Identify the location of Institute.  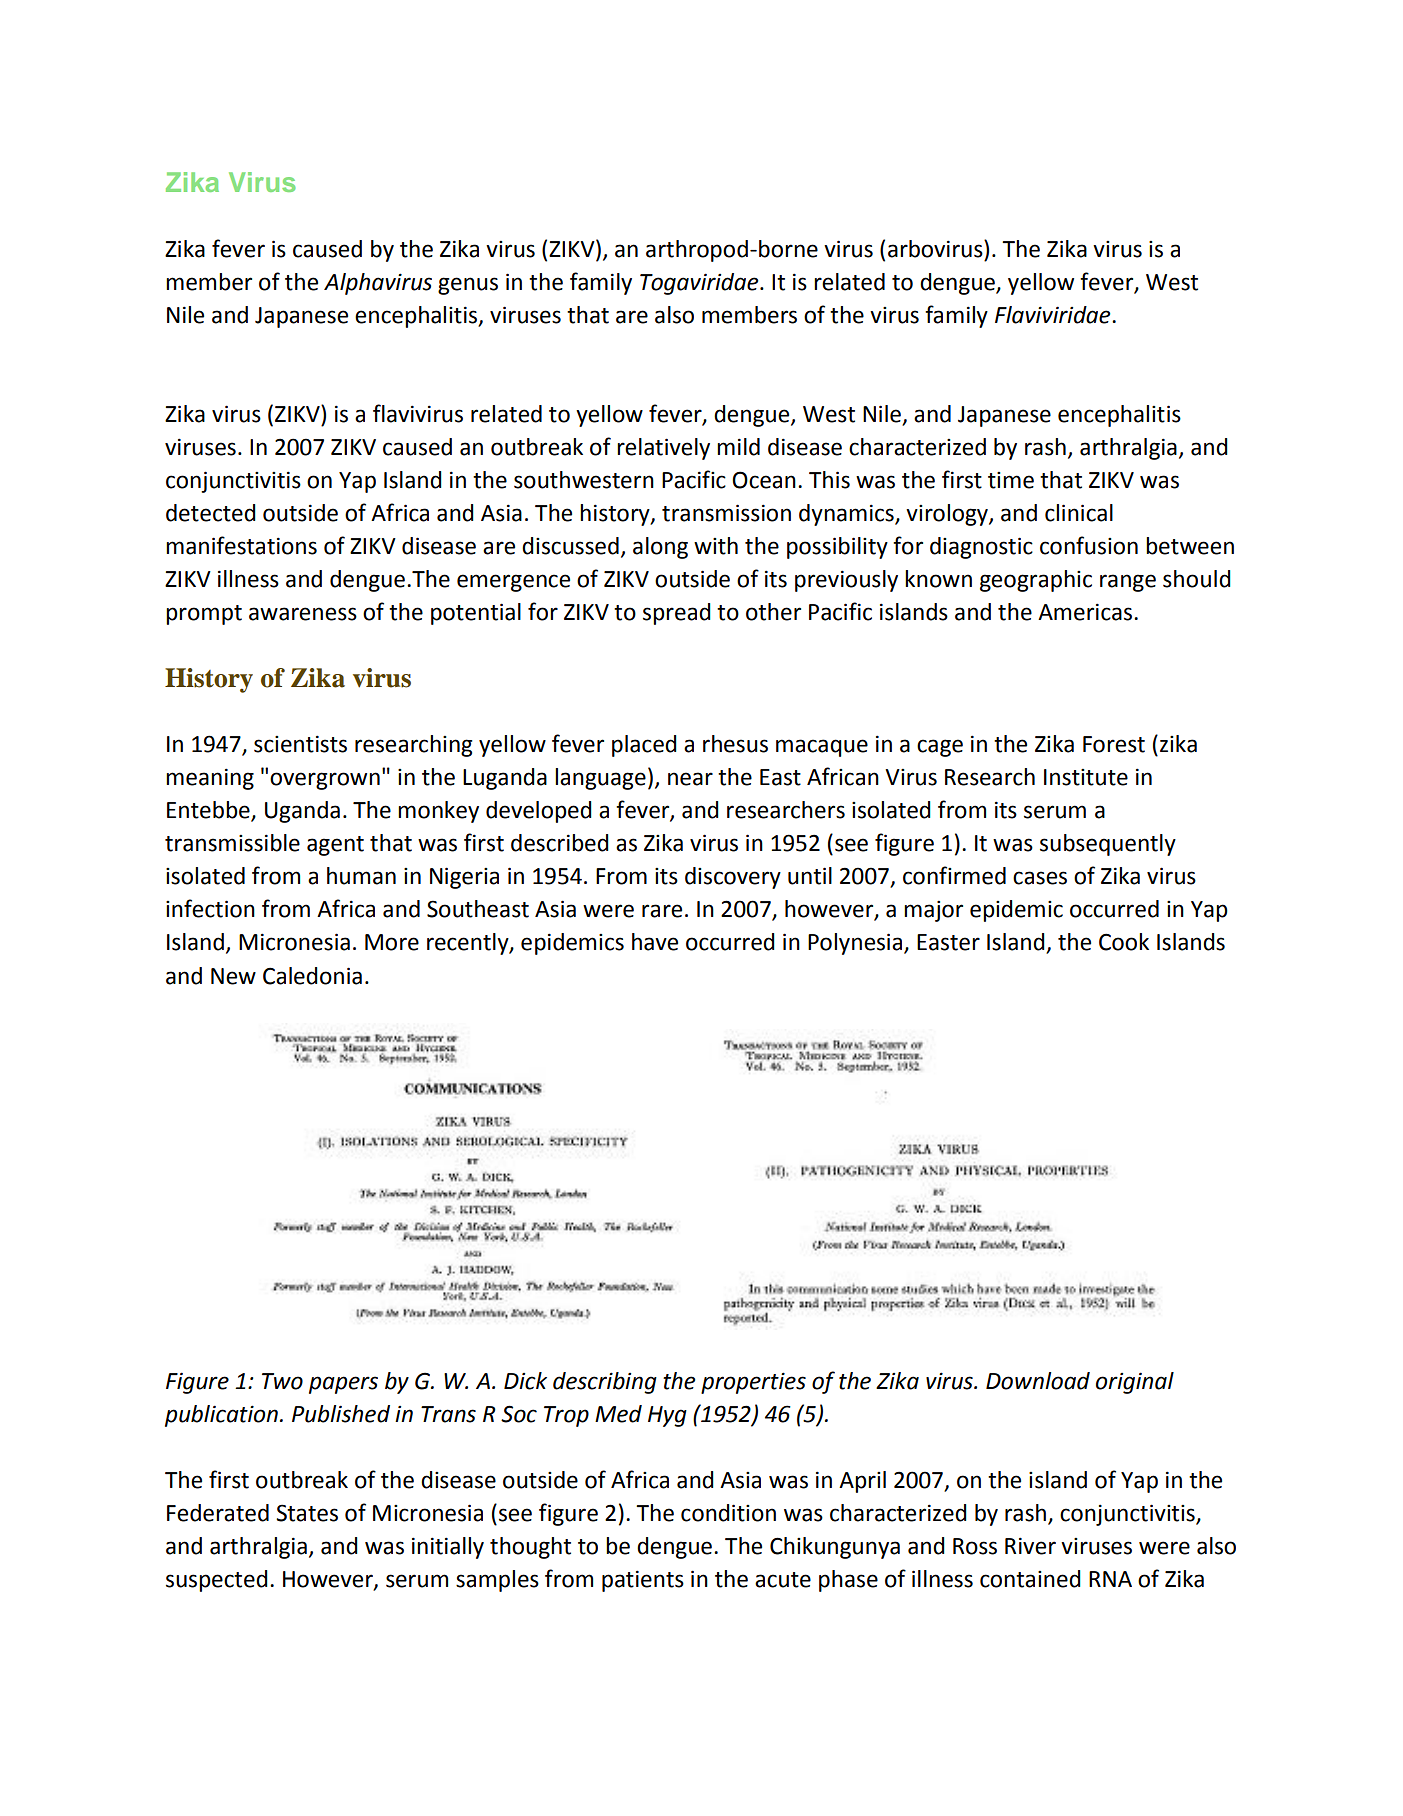
(1086, 777).
